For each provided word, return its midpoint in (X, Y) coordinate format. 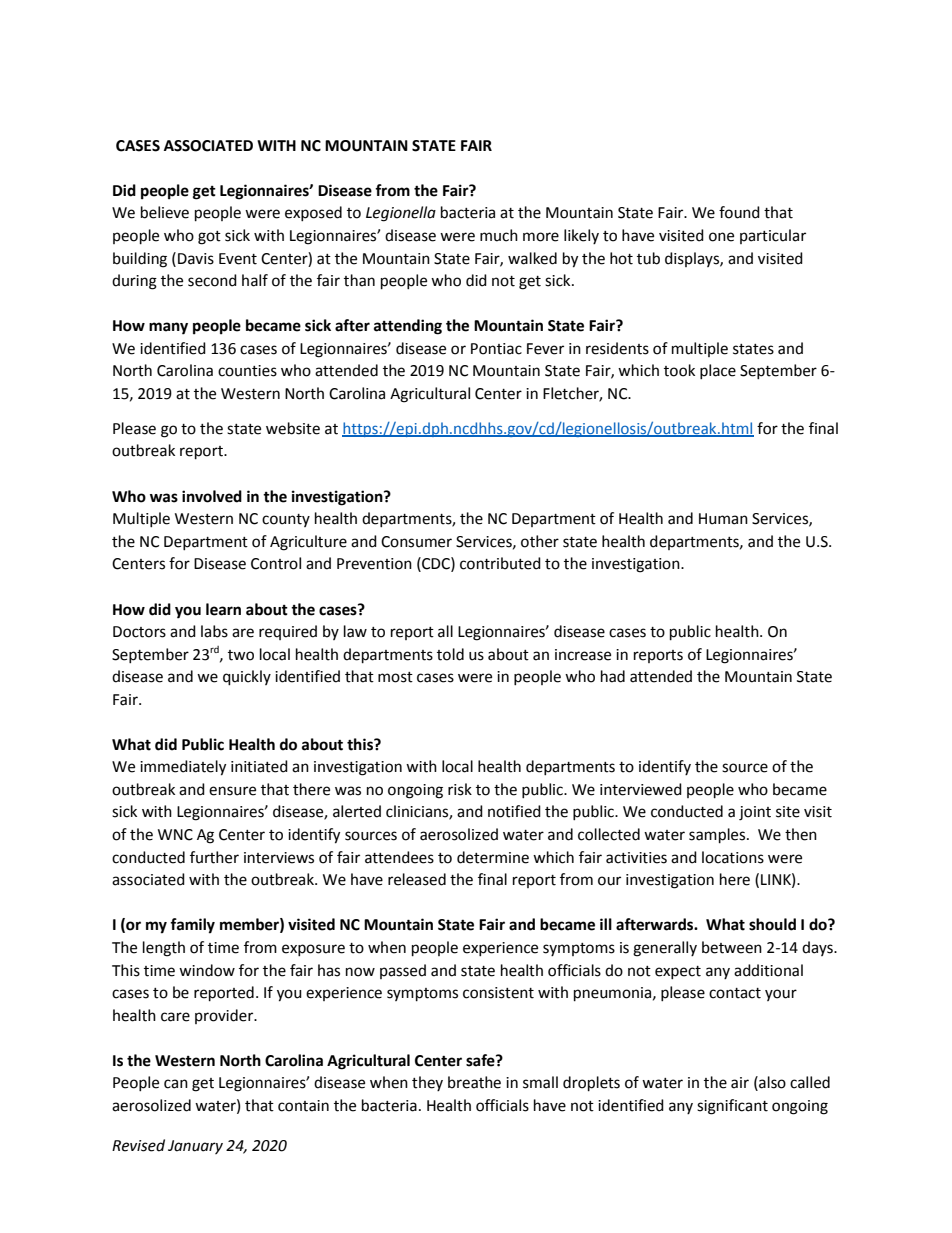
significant (732, 1107)
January (195, 1147)
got (209, 238)
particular (773, 236)
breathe (474, 1082)
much (499, 235)
